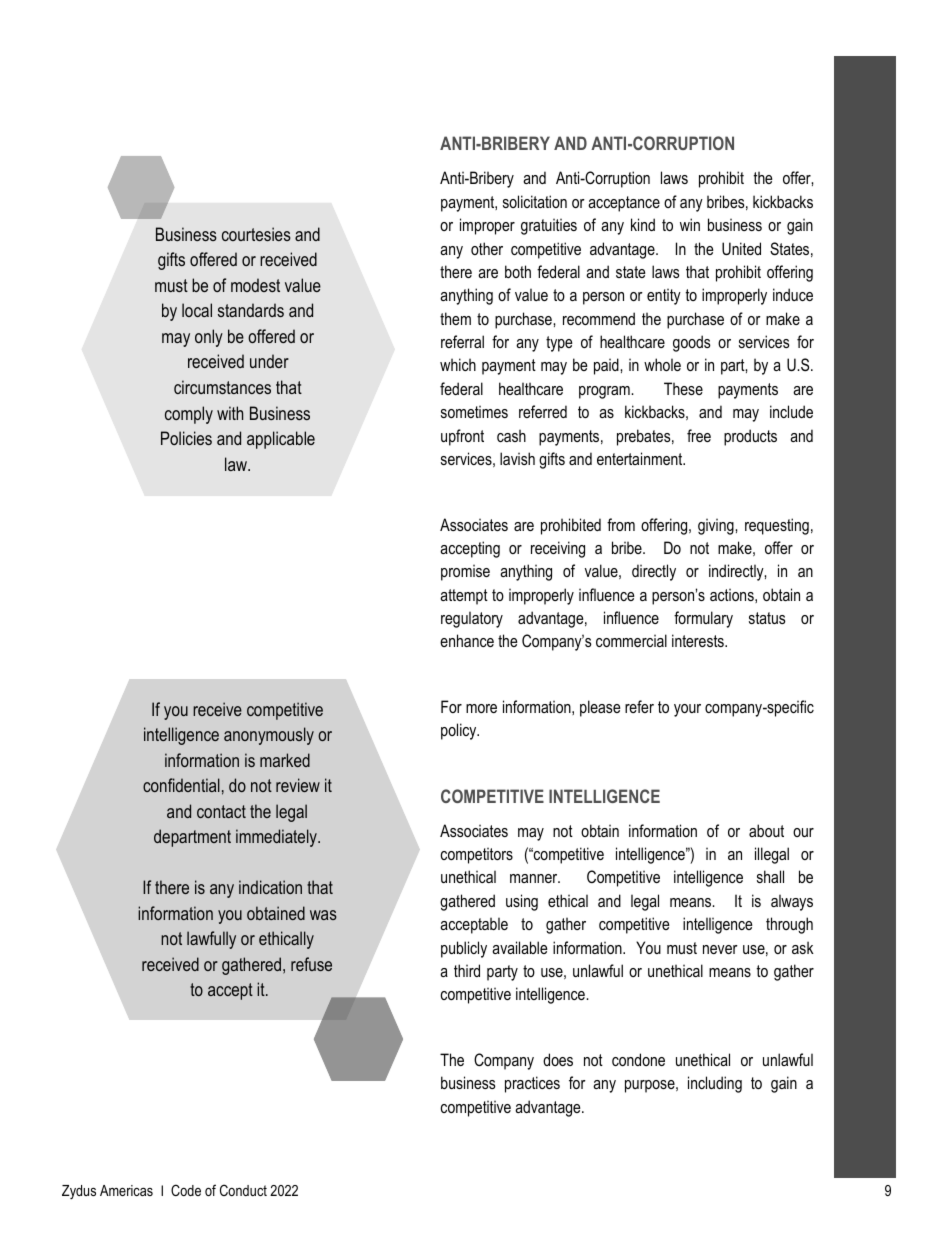 The width and height of the screenshot is (952, 1233). I want to click on practices, so click(532, 1084).
